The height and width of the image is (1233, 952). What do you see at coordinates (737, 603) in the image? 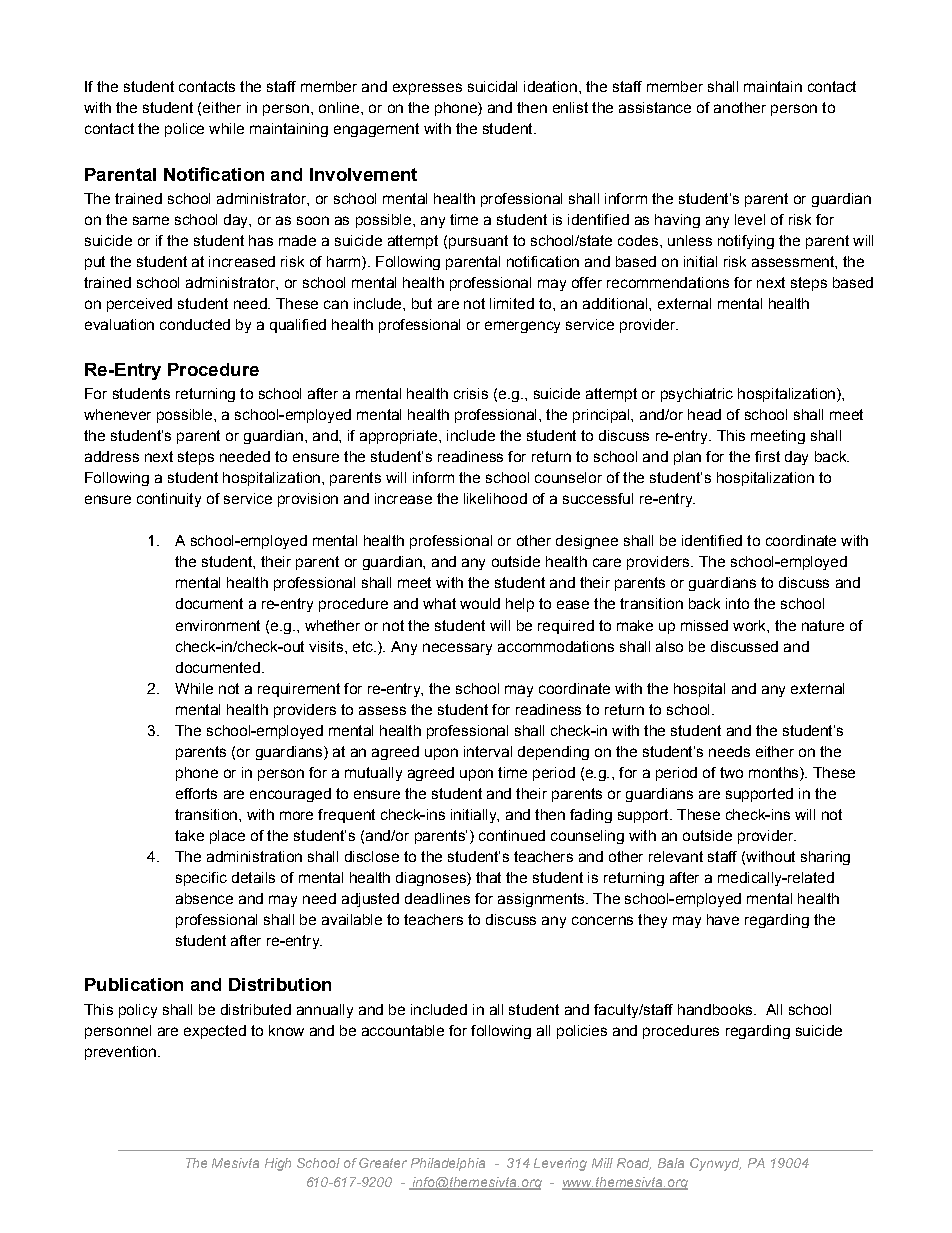
I see `into` at bounding box center [737, 603].
